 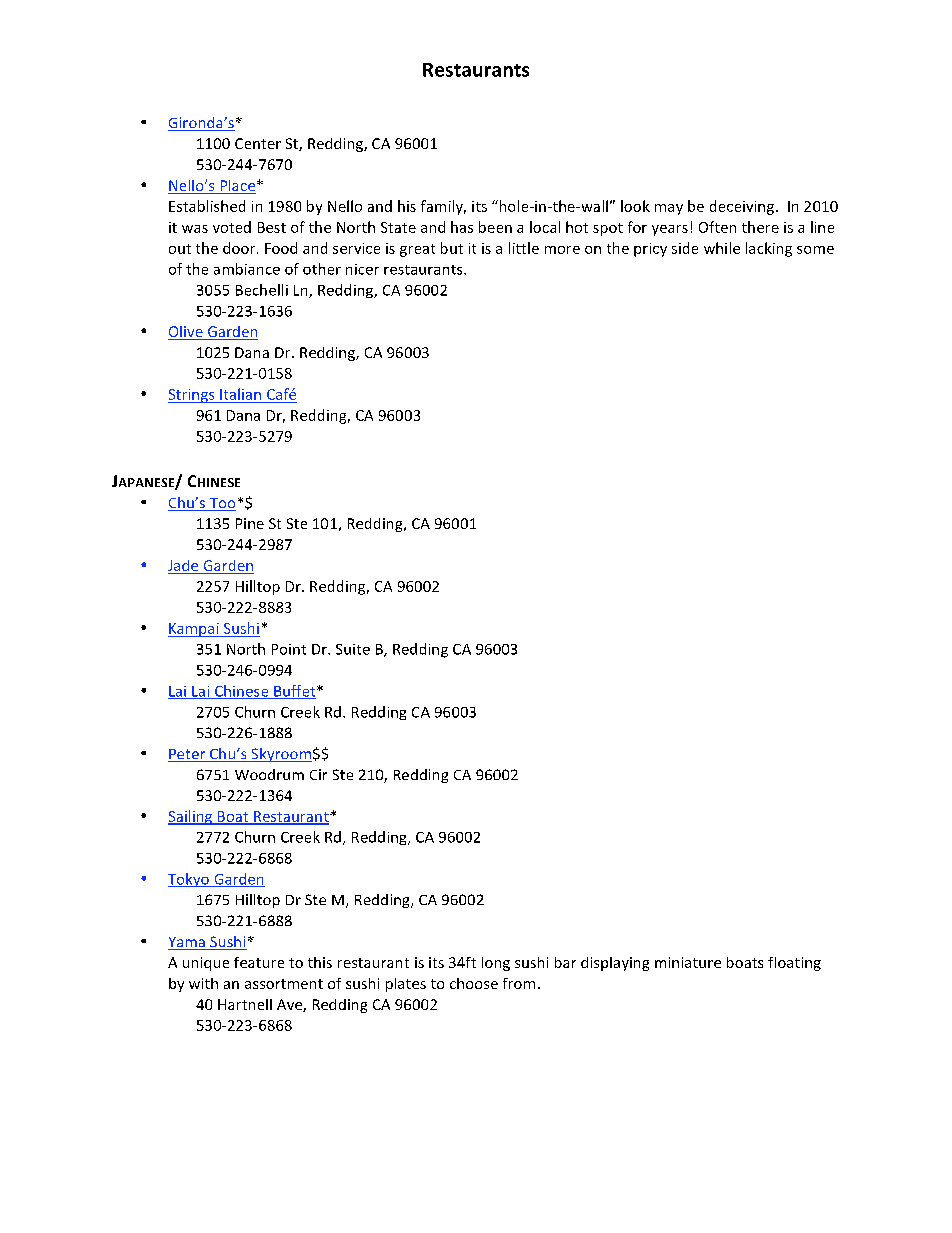 I want to click on Pine, so click(x=250, y=523).
